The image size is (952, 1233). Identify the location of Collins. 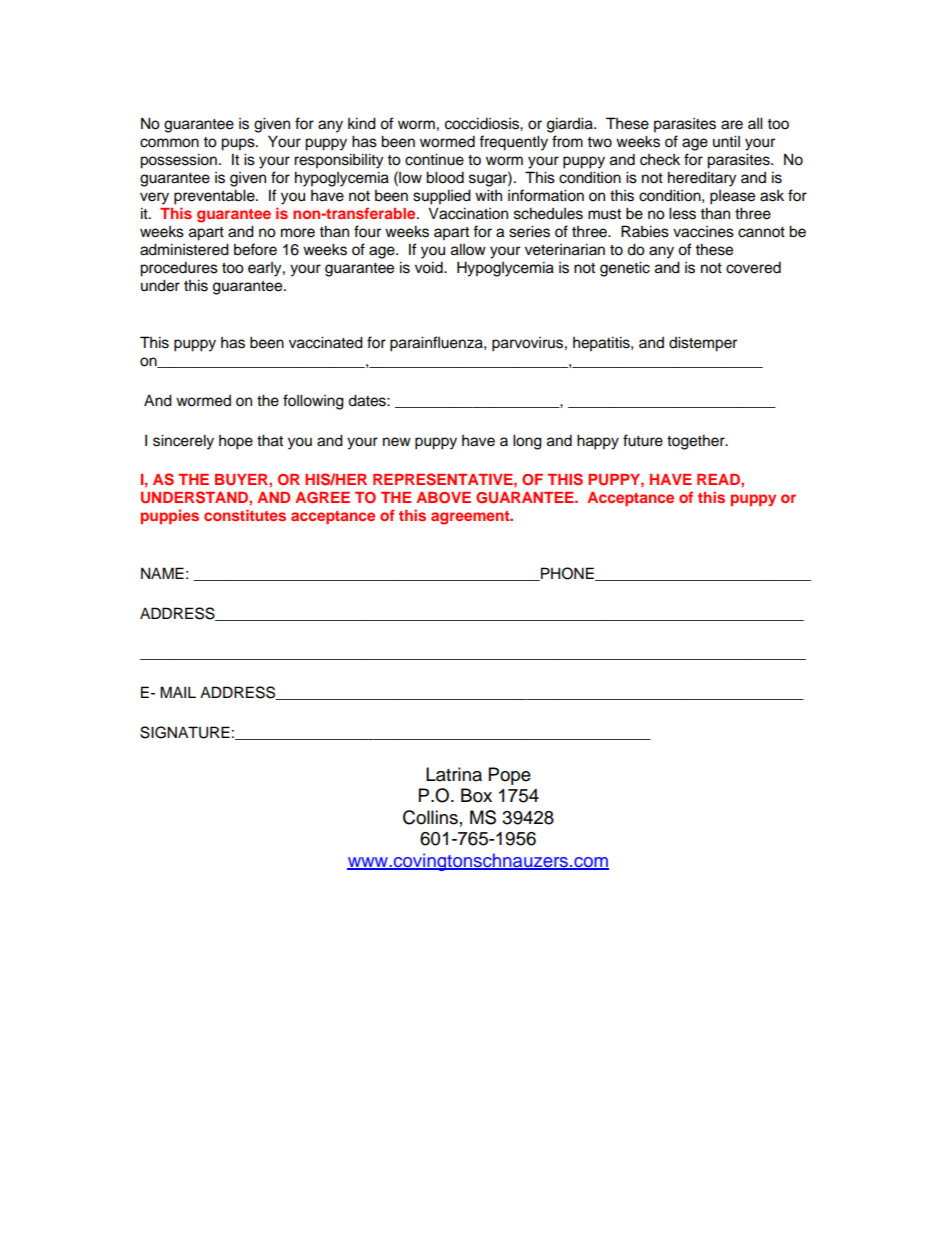
(430, 817).
